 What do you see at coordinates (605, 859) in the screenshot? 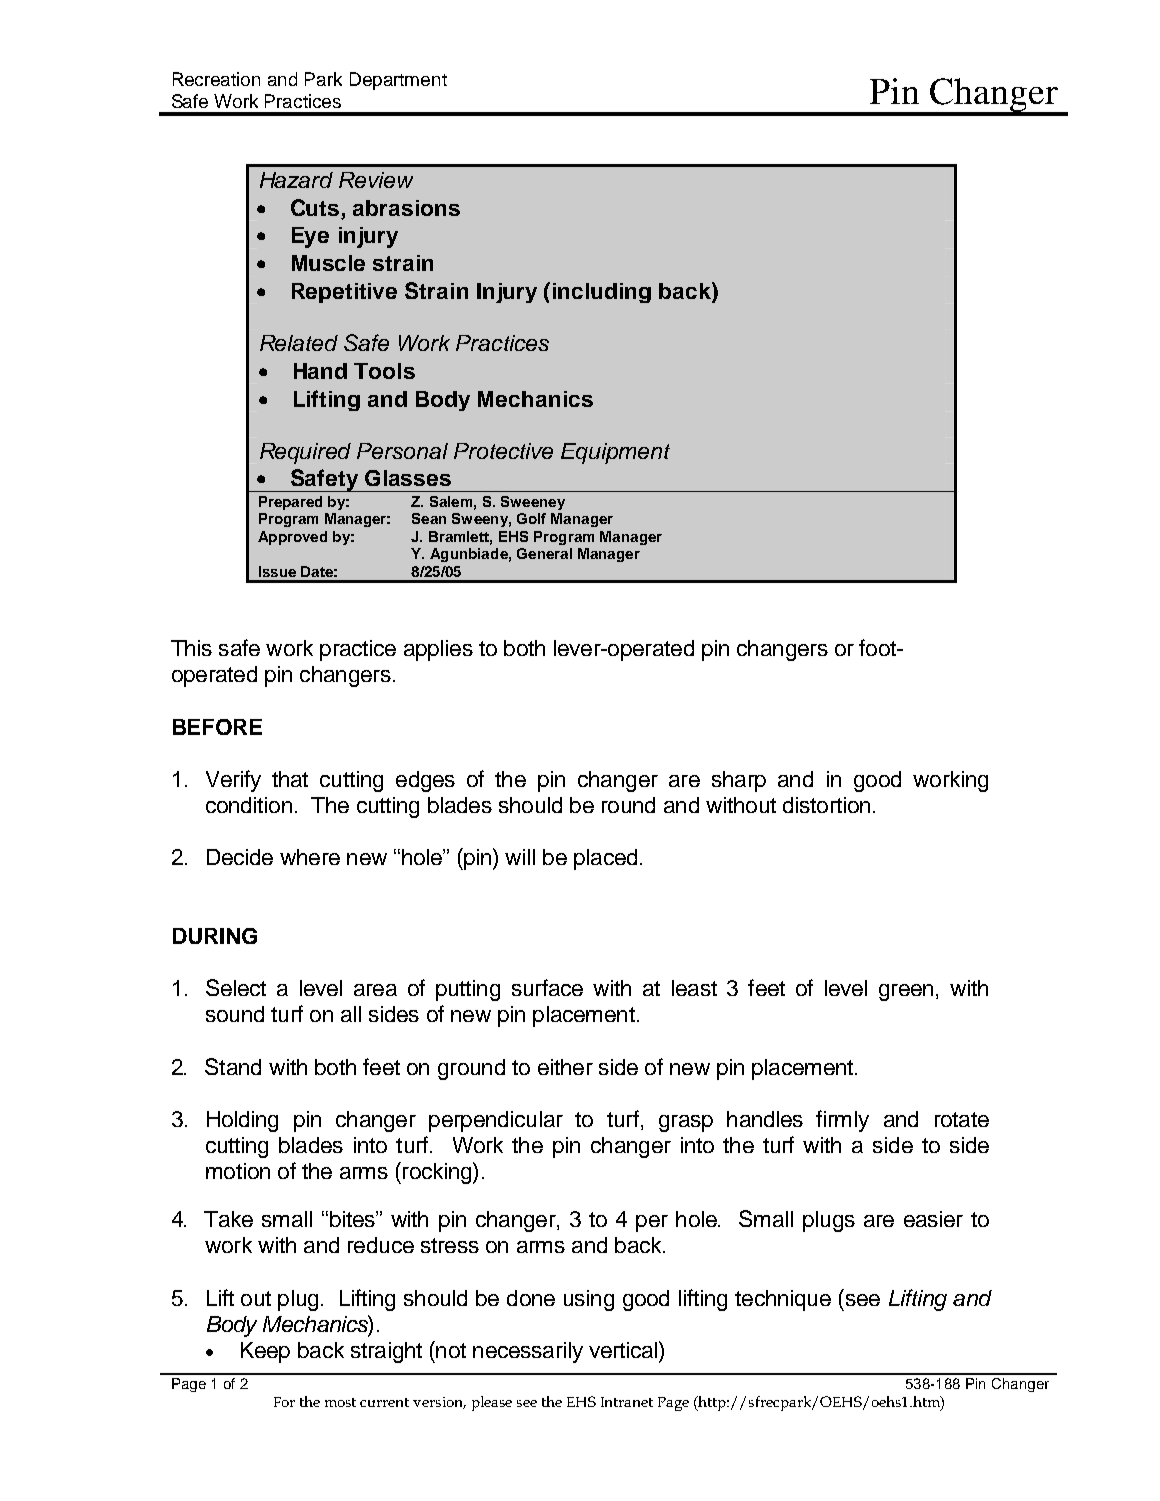
I see `placed` at bounding box center [605, 859].
